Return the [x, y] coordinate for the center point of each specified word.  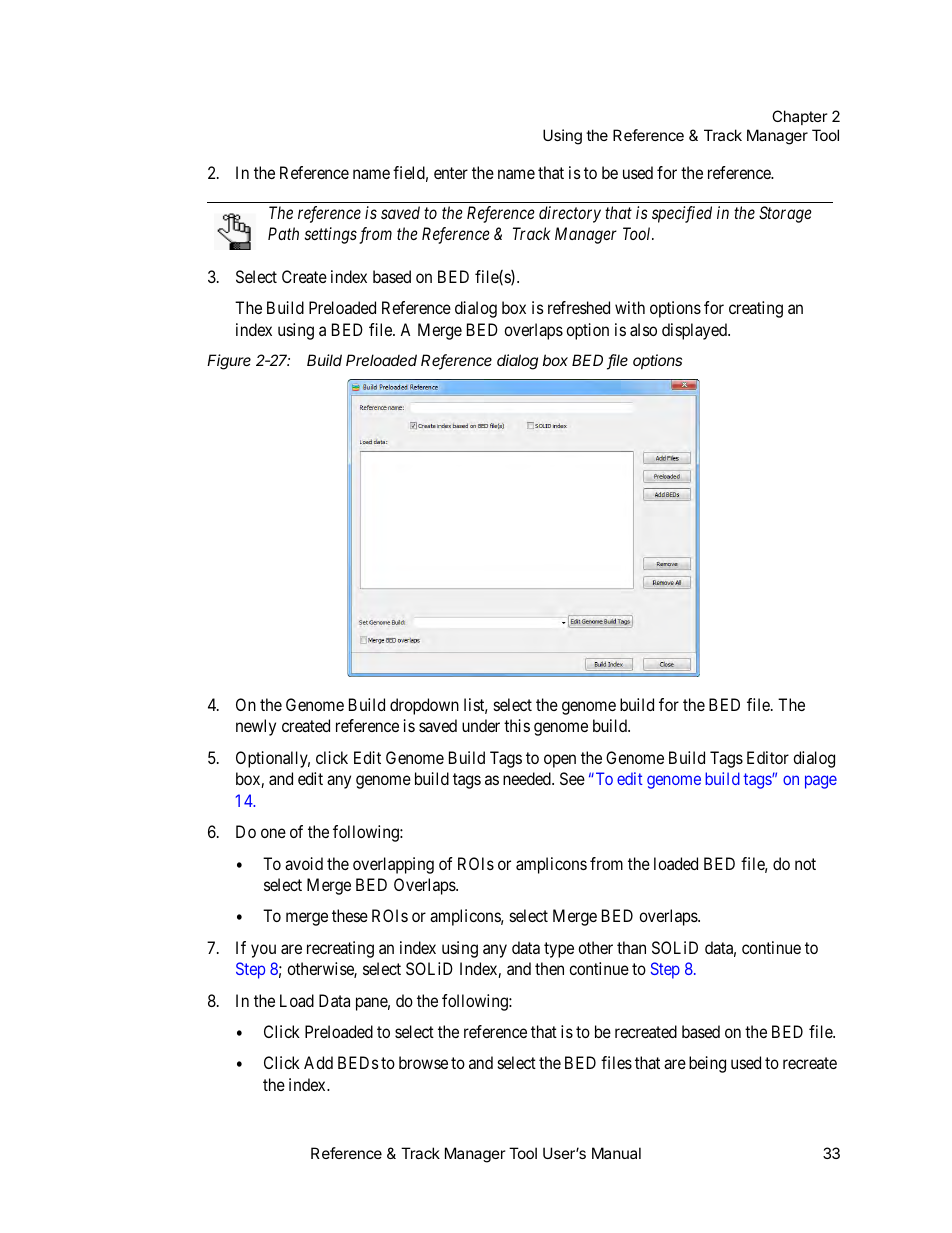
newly [256, 727]
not [805, 864]
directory [570, 214]
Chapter [800, 117]
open [560, 761]
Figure [229, 362]
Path [283, 233]
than [631, 947]
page [821, 782]
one [273, 833]
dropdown [424, 706]
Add [318, 1062]
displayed [695, 331]
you [263, 951]
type [559, 950]
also [643, 329]
